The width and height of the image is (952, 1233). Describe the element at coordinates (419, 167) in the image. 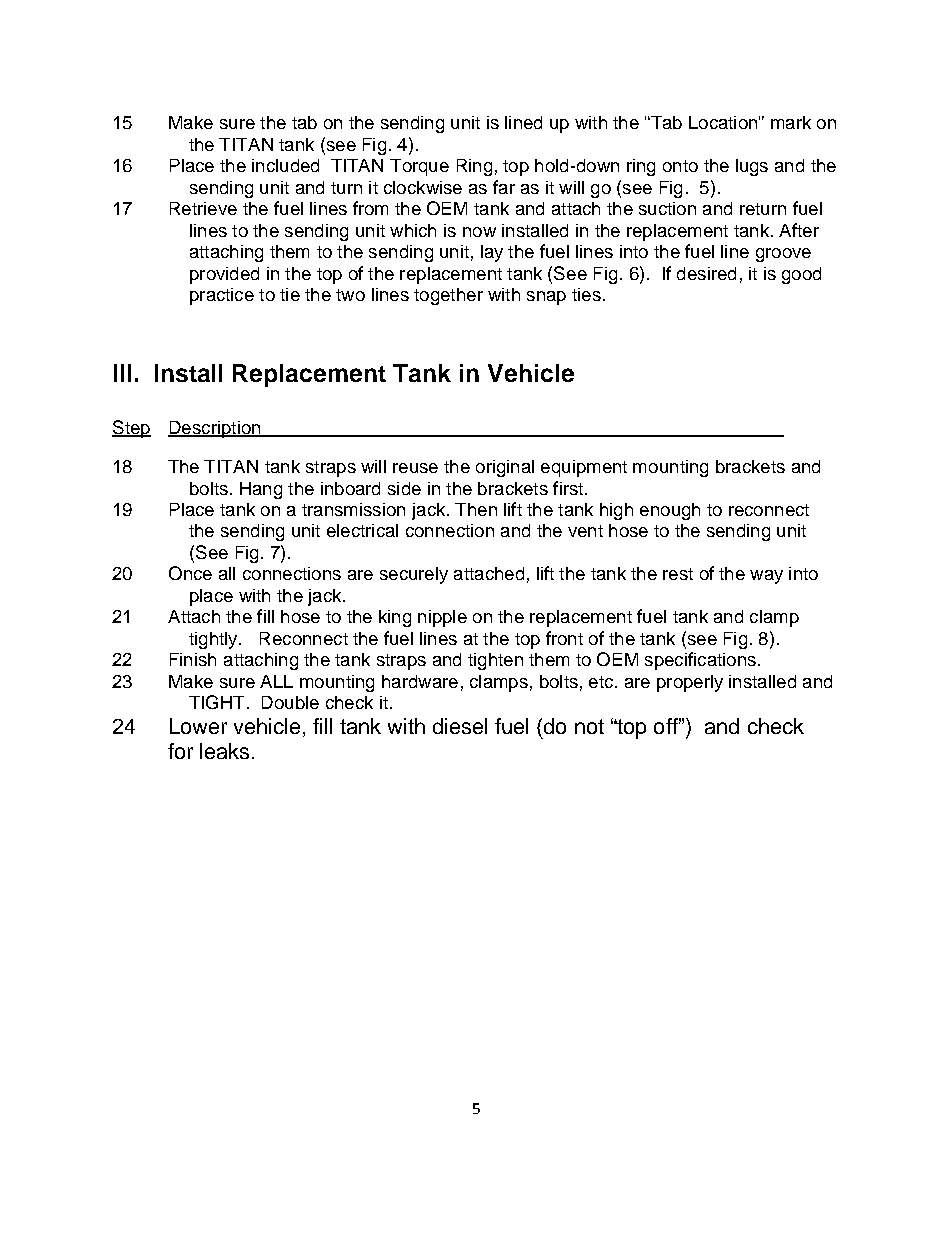

I see `Torque` at that location.
